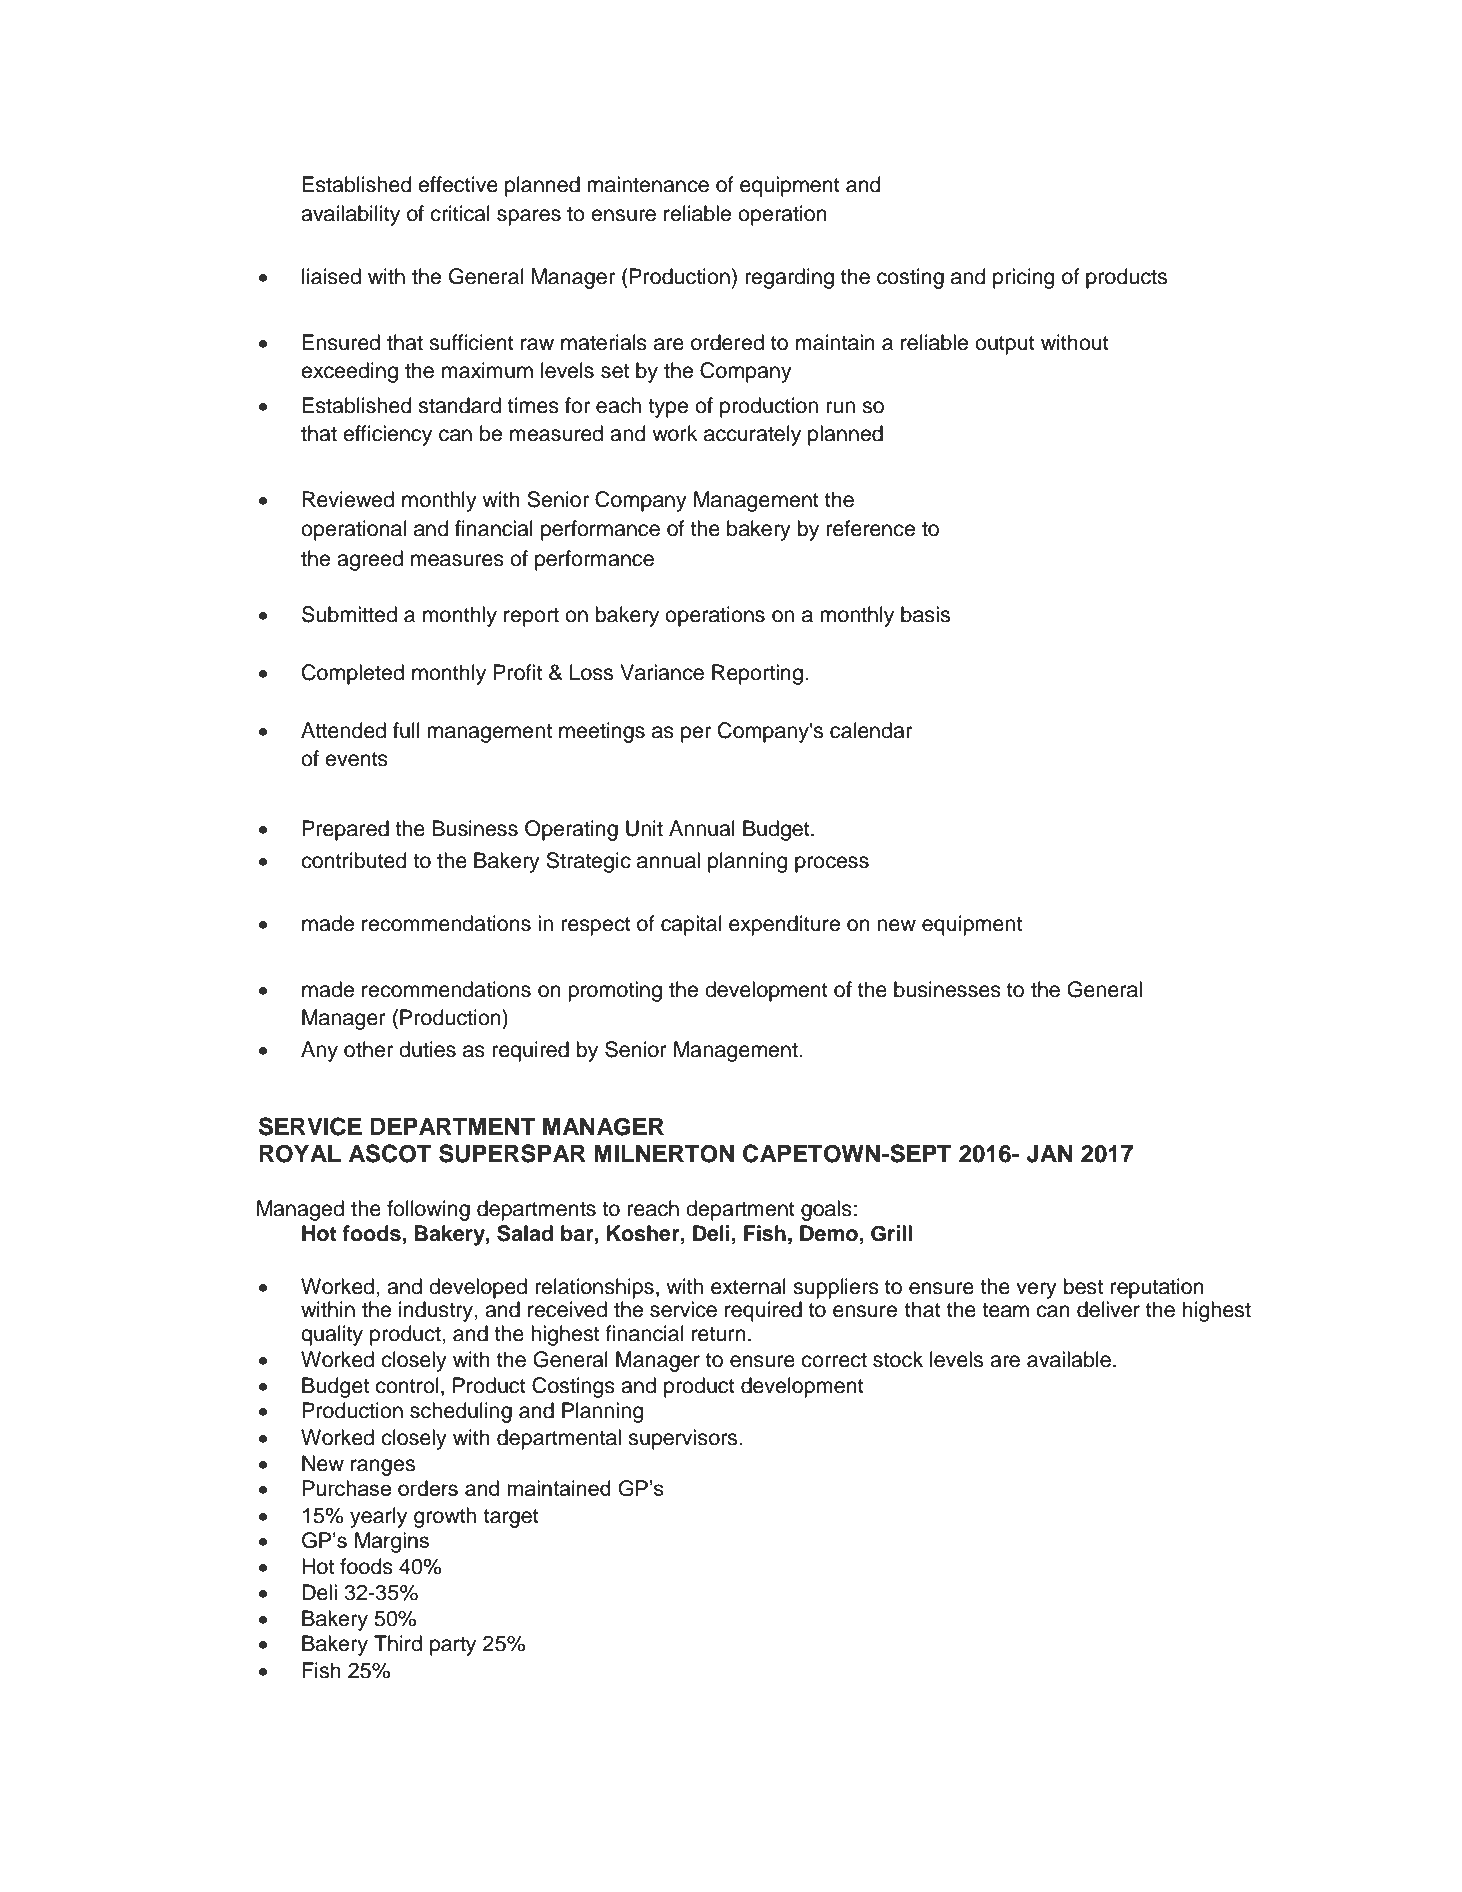 The image size is (1462, 1892). What do you see at coordinates (370, 560) in the screenshot?
I see `agreed` at bounding box center [370, 560].
